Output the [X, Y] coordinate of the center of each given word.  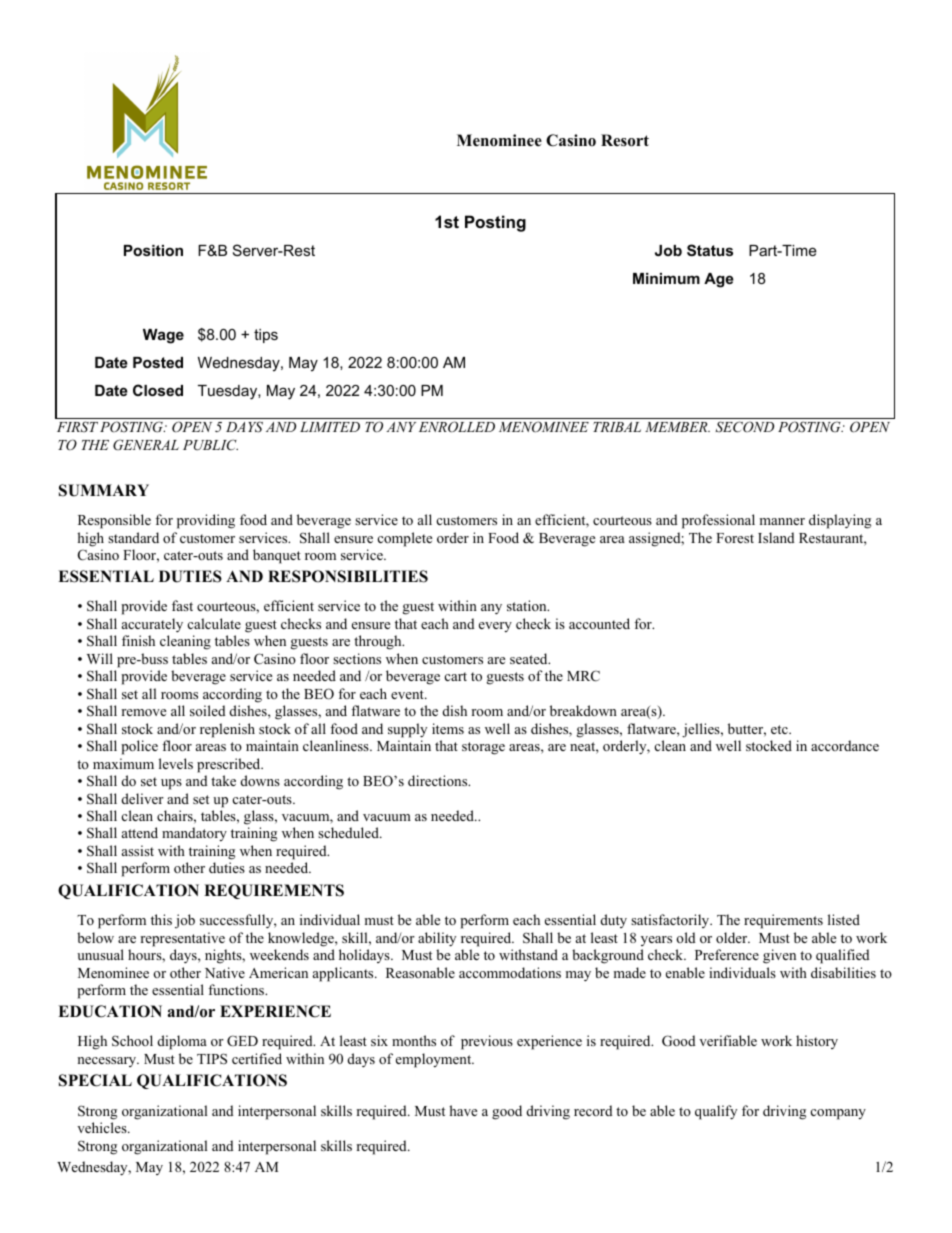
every [495, 627]
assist [138, 850]
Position [153, 250]
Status [710, 250]
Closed [158, 390]
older [733, 937]
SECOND [744, 427]
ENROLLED [457, 427]
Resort [625, 140]
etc [780, 729]
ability [437, 939]
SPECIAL [95, 1080]
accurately [152, 625]
